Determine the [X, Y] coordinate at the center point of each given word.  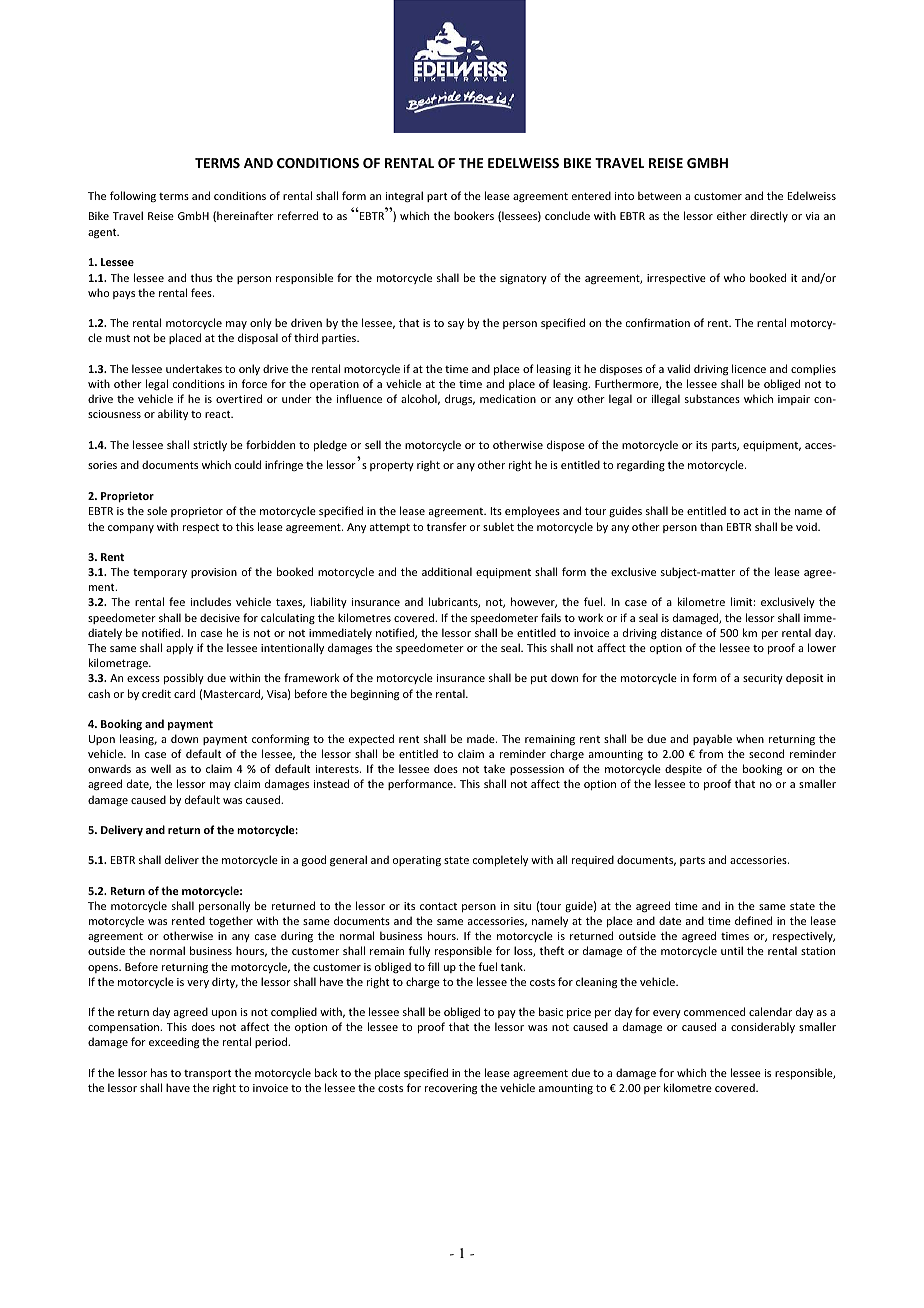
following [133, 196]
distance [681, 632]
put [539, 679]
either [732, 215]
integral [404, 197]
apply [179, 648]
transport [207, 1074]
